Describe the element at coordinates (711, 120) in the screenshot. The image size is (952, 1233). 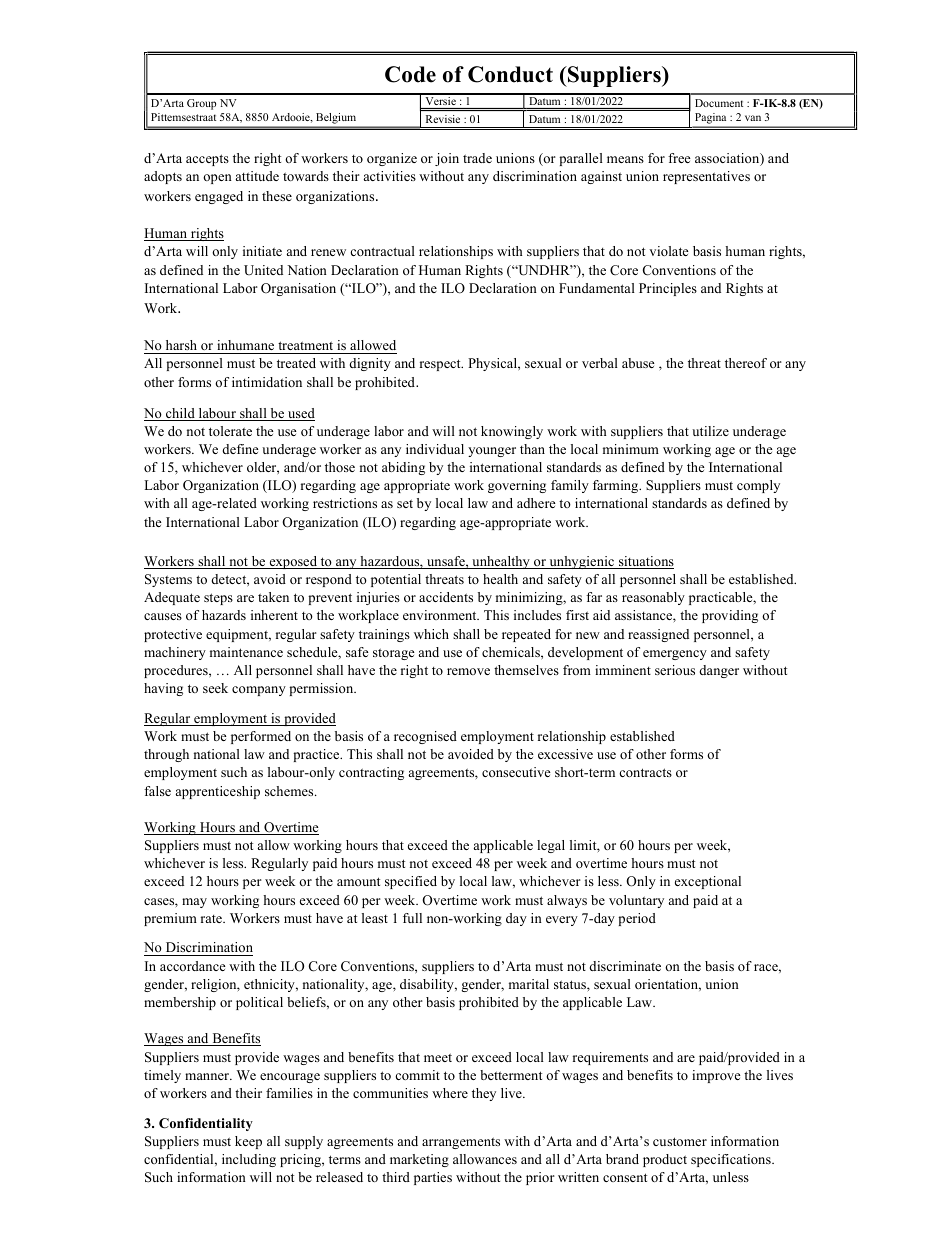
I see `Pagina` at that location.
